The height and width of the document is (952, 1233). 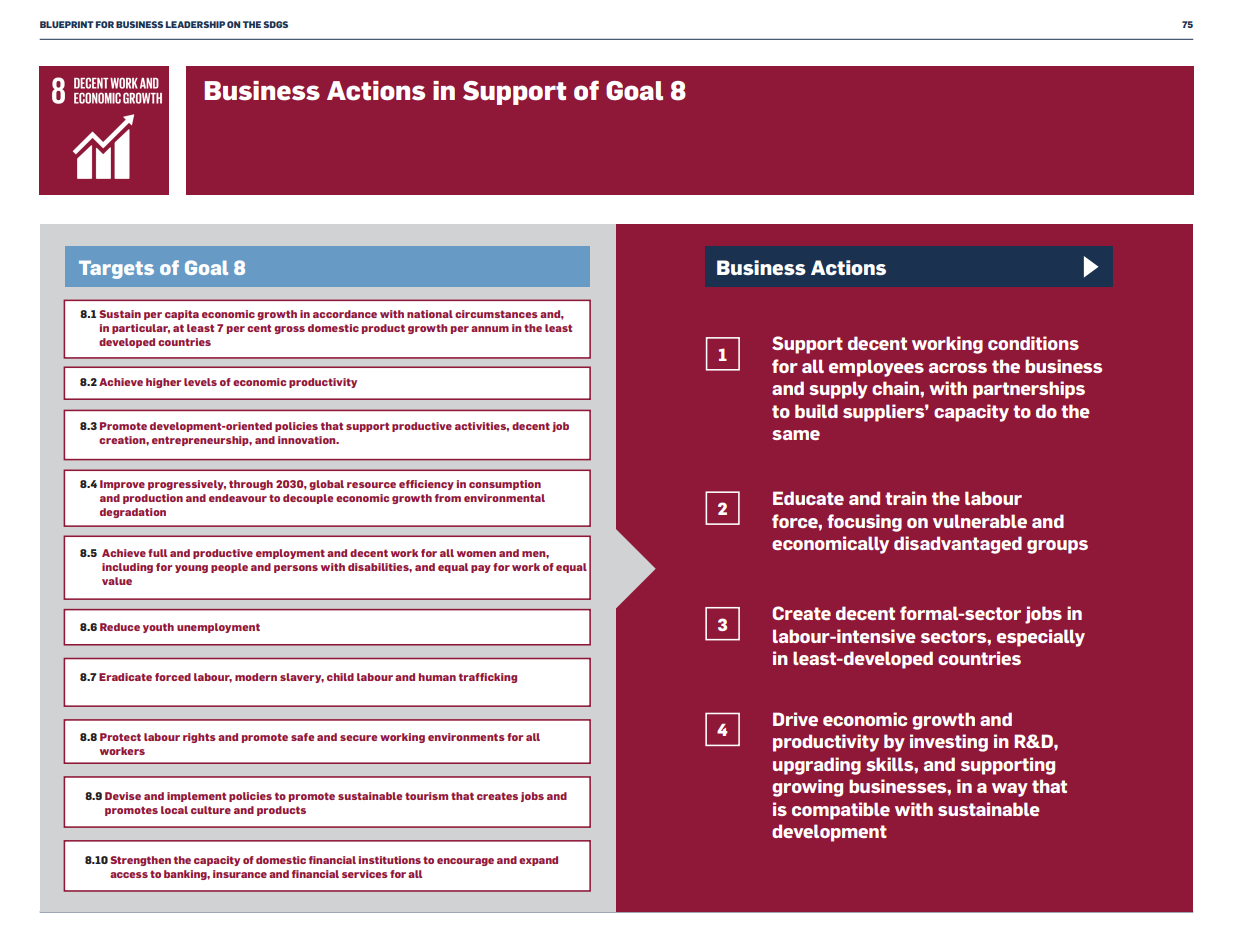 I want to click on conditions, so click(x=1033, y=343).
